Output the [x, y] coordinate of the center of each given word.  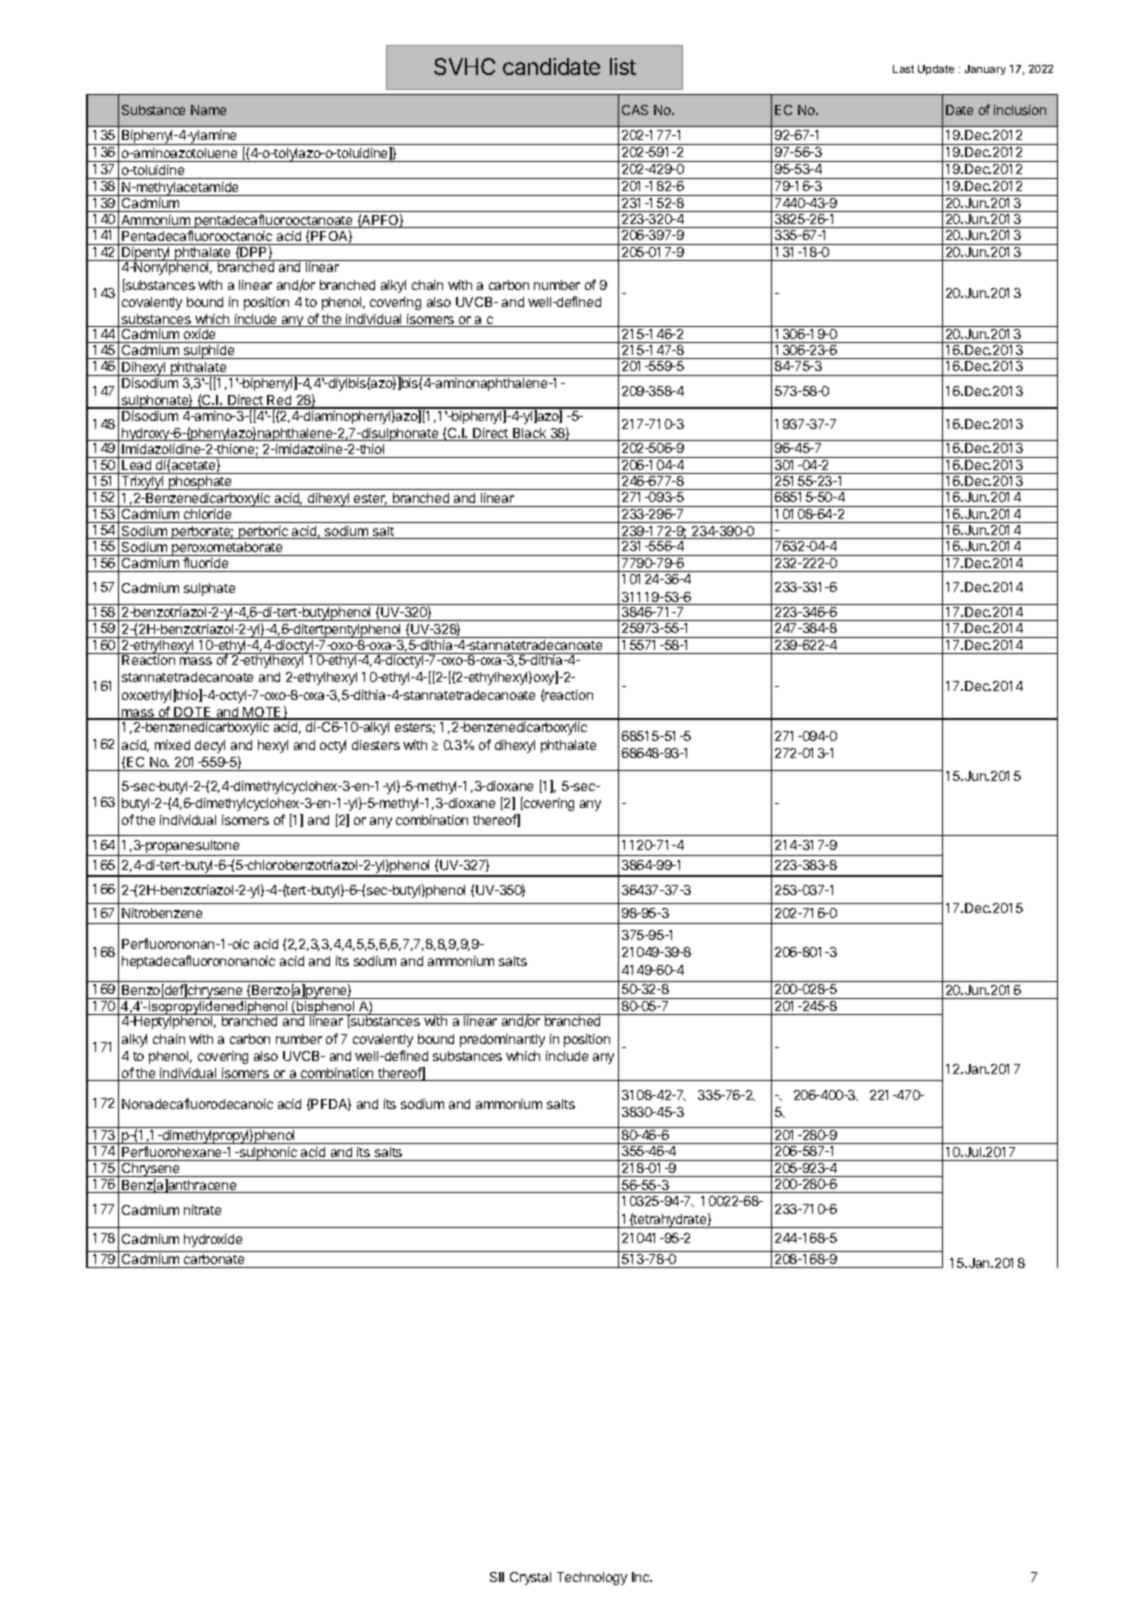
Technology [592, 1578]
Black [530, 434]
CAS [635, 110]
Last [903, 69]
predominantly [502, 1040]
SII [497, 1577]
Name [208, 110]
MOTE [263, 713]
